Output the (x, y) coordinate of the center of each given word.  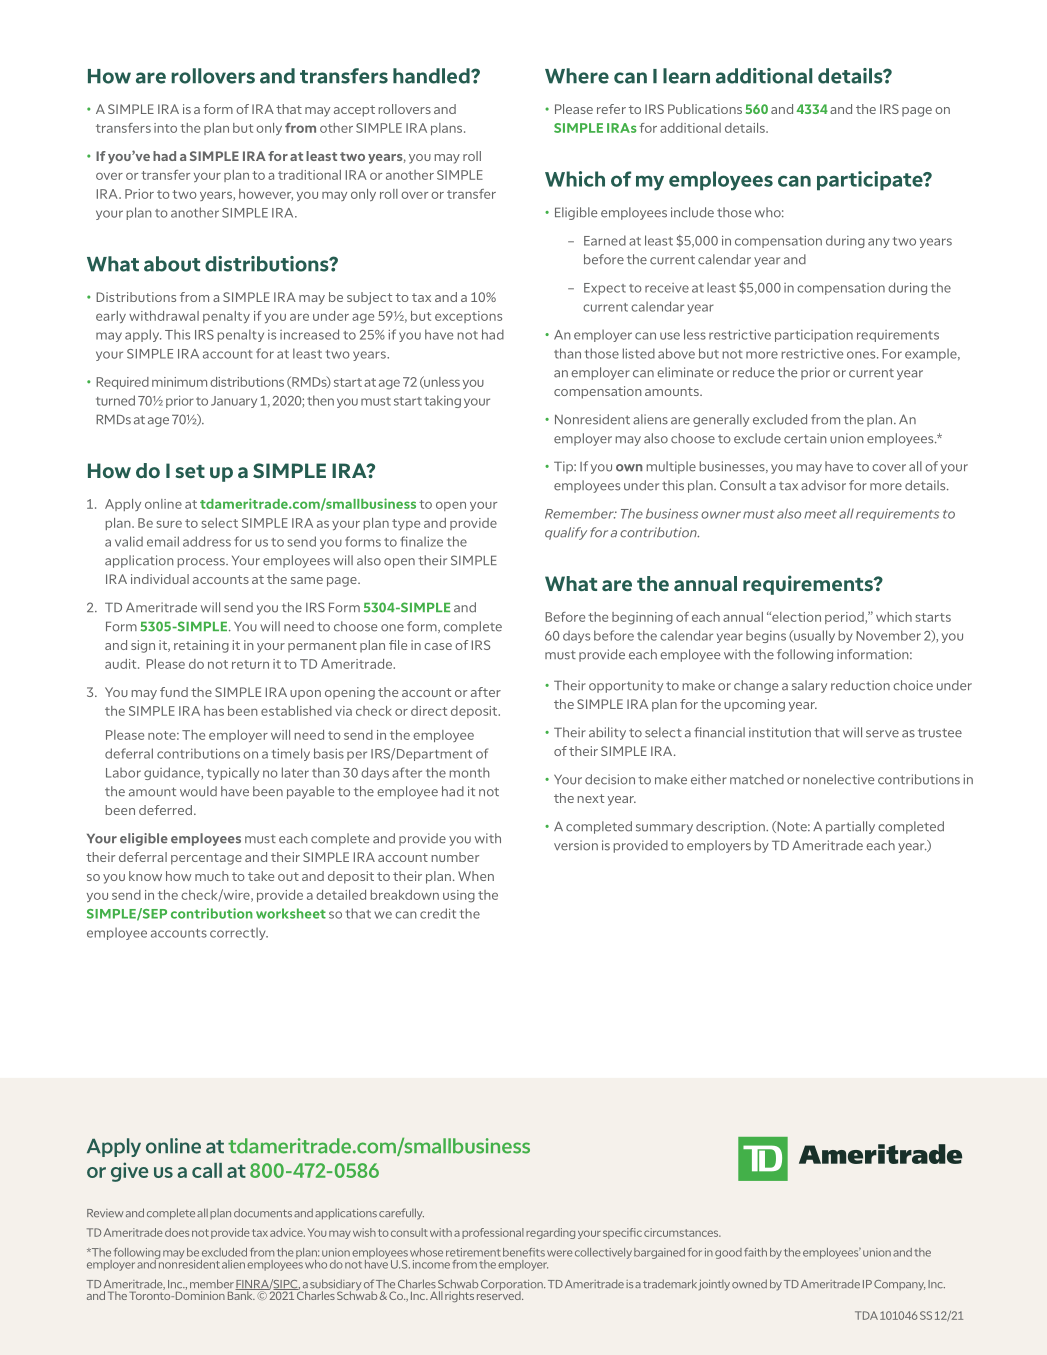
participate (871, 181)
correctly (239, 933)
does (177, 1232)
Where (577, 76)
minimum (179, 382)
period (845, 618)
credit (438, 913)
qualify (566, 533)
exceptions (468, 317)
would (198, 791)
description (731, 827)
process (202, 563)
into (165, 128)
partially (850, 827)
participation (814, 336)
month (470, 773)
